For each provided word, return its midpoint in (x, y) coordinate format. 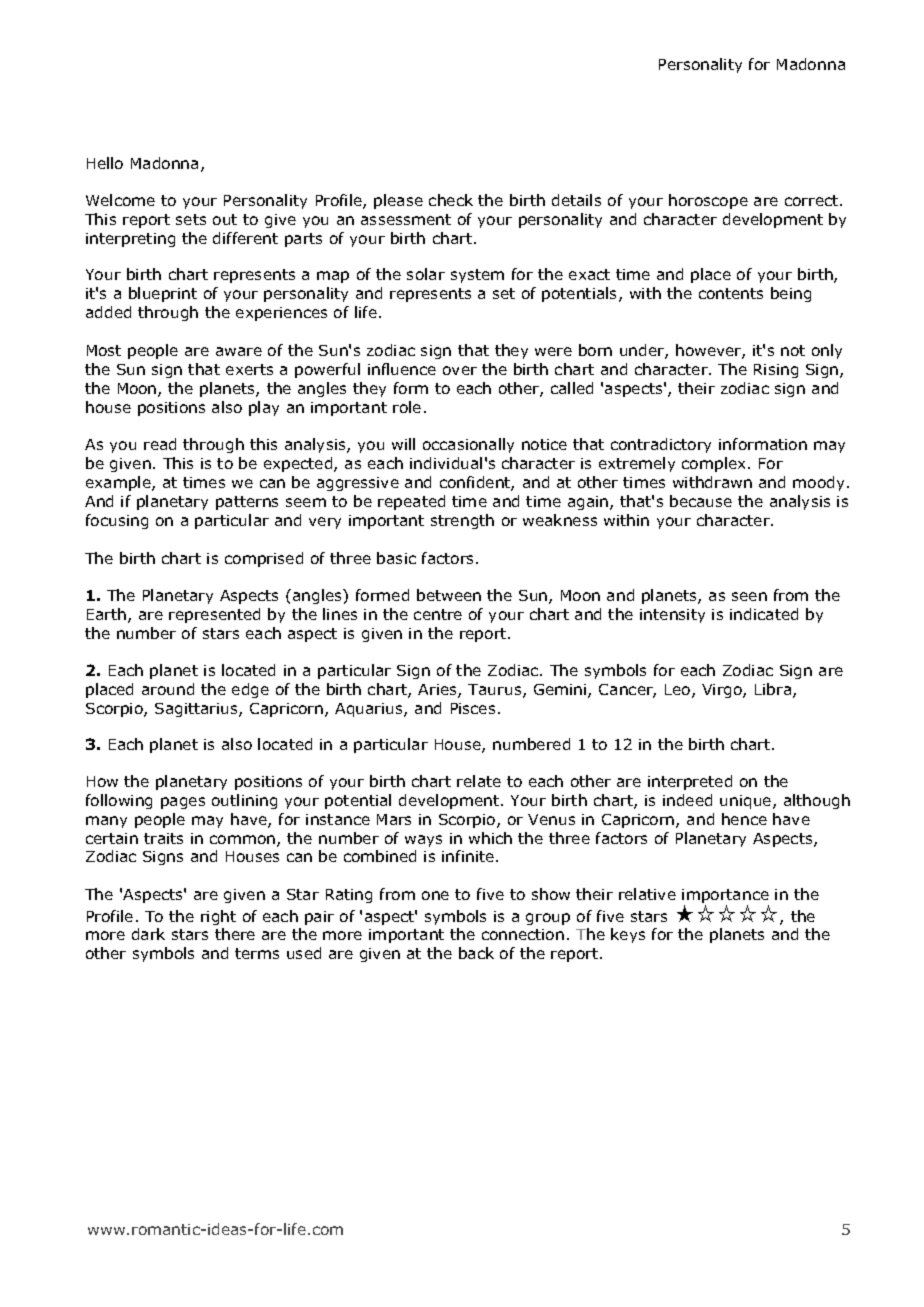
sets (191, 219)
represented (214, 615)
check (451, 200)
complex (715, 464)
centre (438, 614)
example (119, 483)
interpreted (690, 782)
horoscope (708, 201)
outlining (244, 801)
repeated (411, 502)
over (460, 370)
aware (239, 351)
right (218, 917)
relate (479, 781)
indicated (764, 614)
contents (731, 293)
